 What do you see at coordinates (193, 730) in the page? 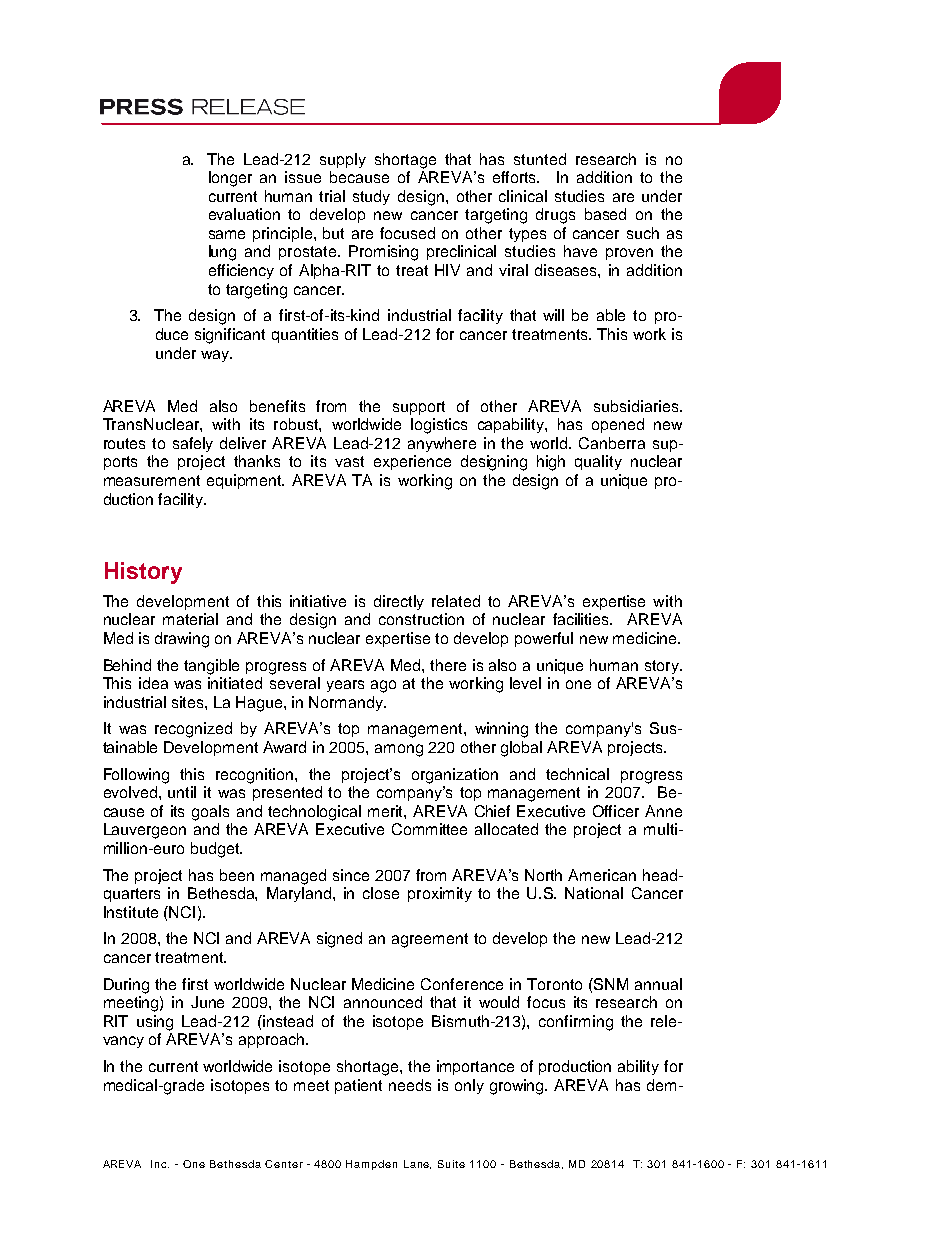
I see `recognized` at bounding box center [193, 730].
